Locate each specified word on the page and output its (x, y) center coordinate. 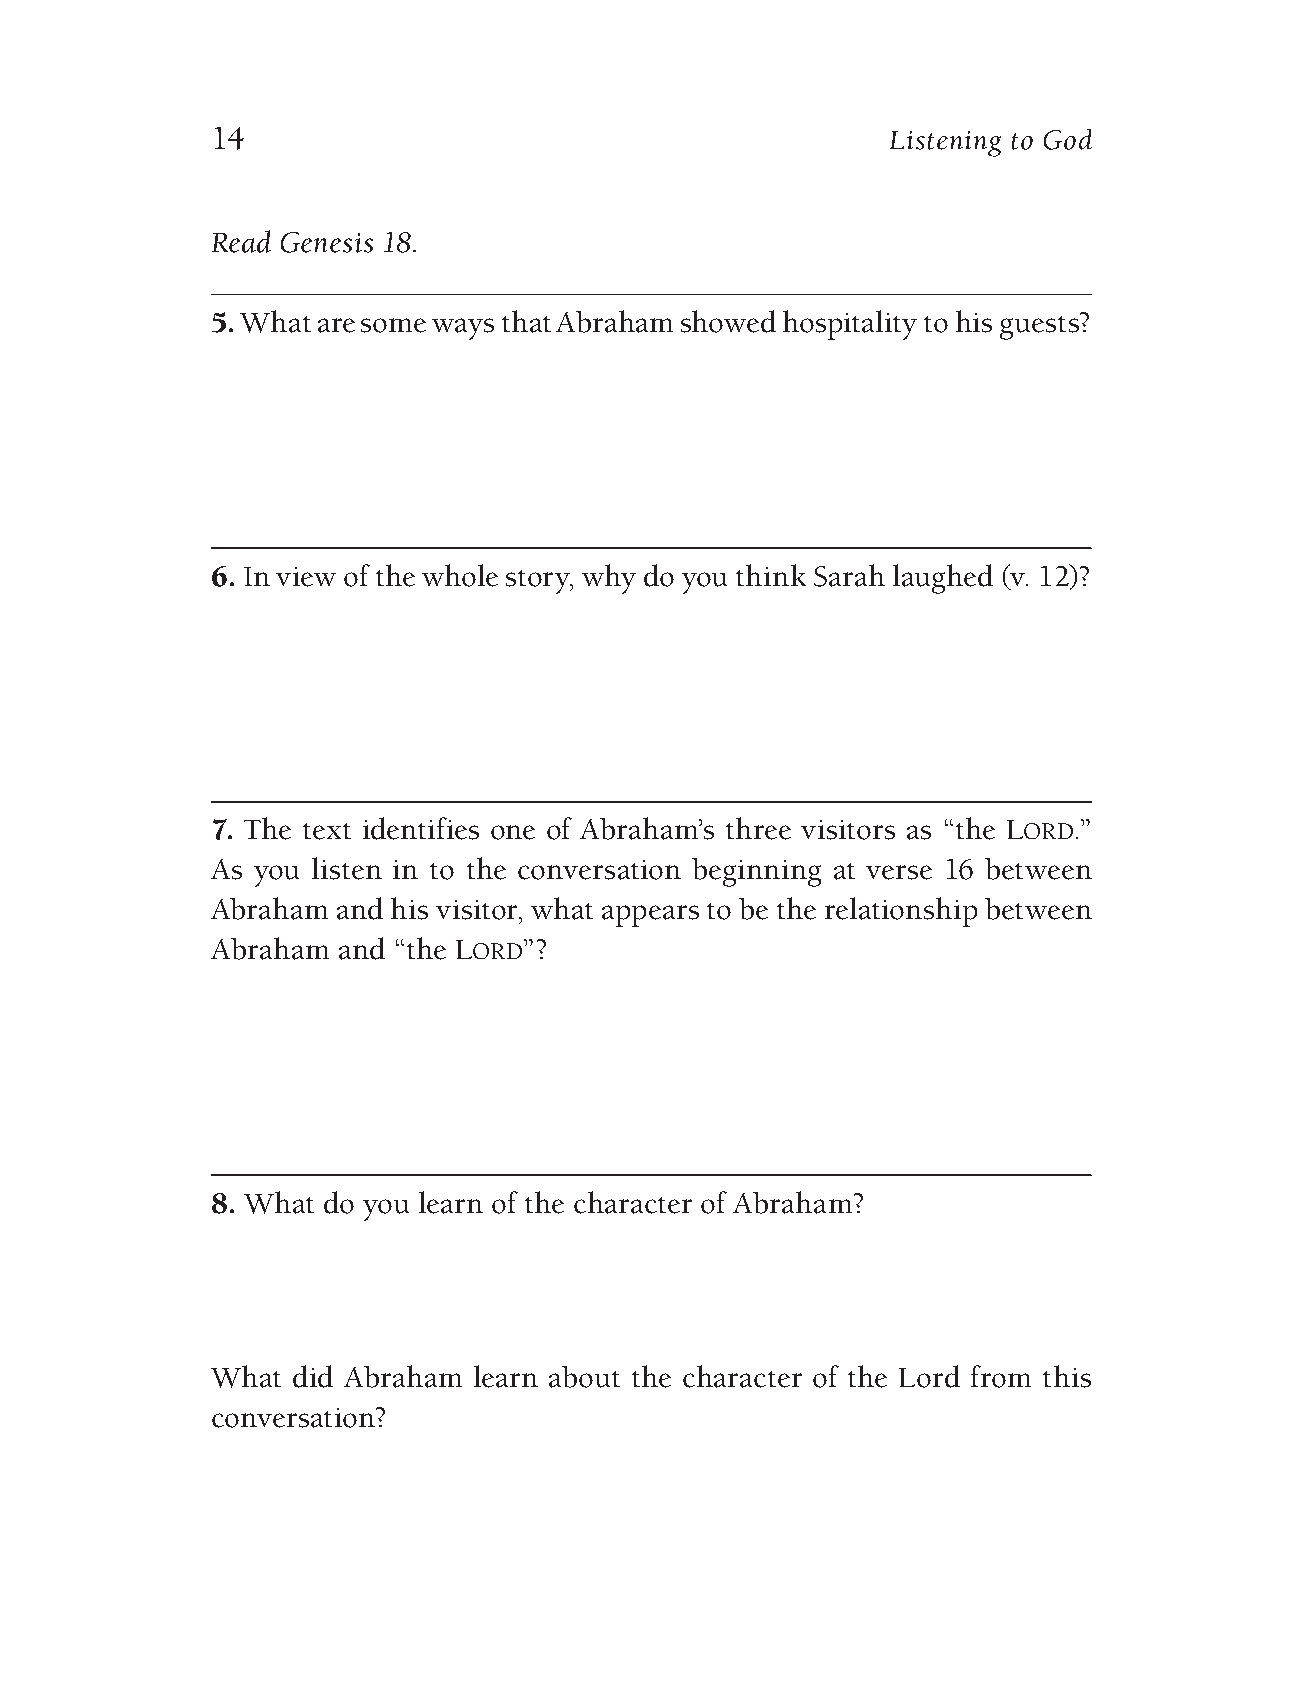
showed (728, 321)
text (327, 831)
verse (899, 872)
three (758, 828)
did (313, 1376)
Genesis (327, 242)
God (1068, 139)
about (584, 1377)
